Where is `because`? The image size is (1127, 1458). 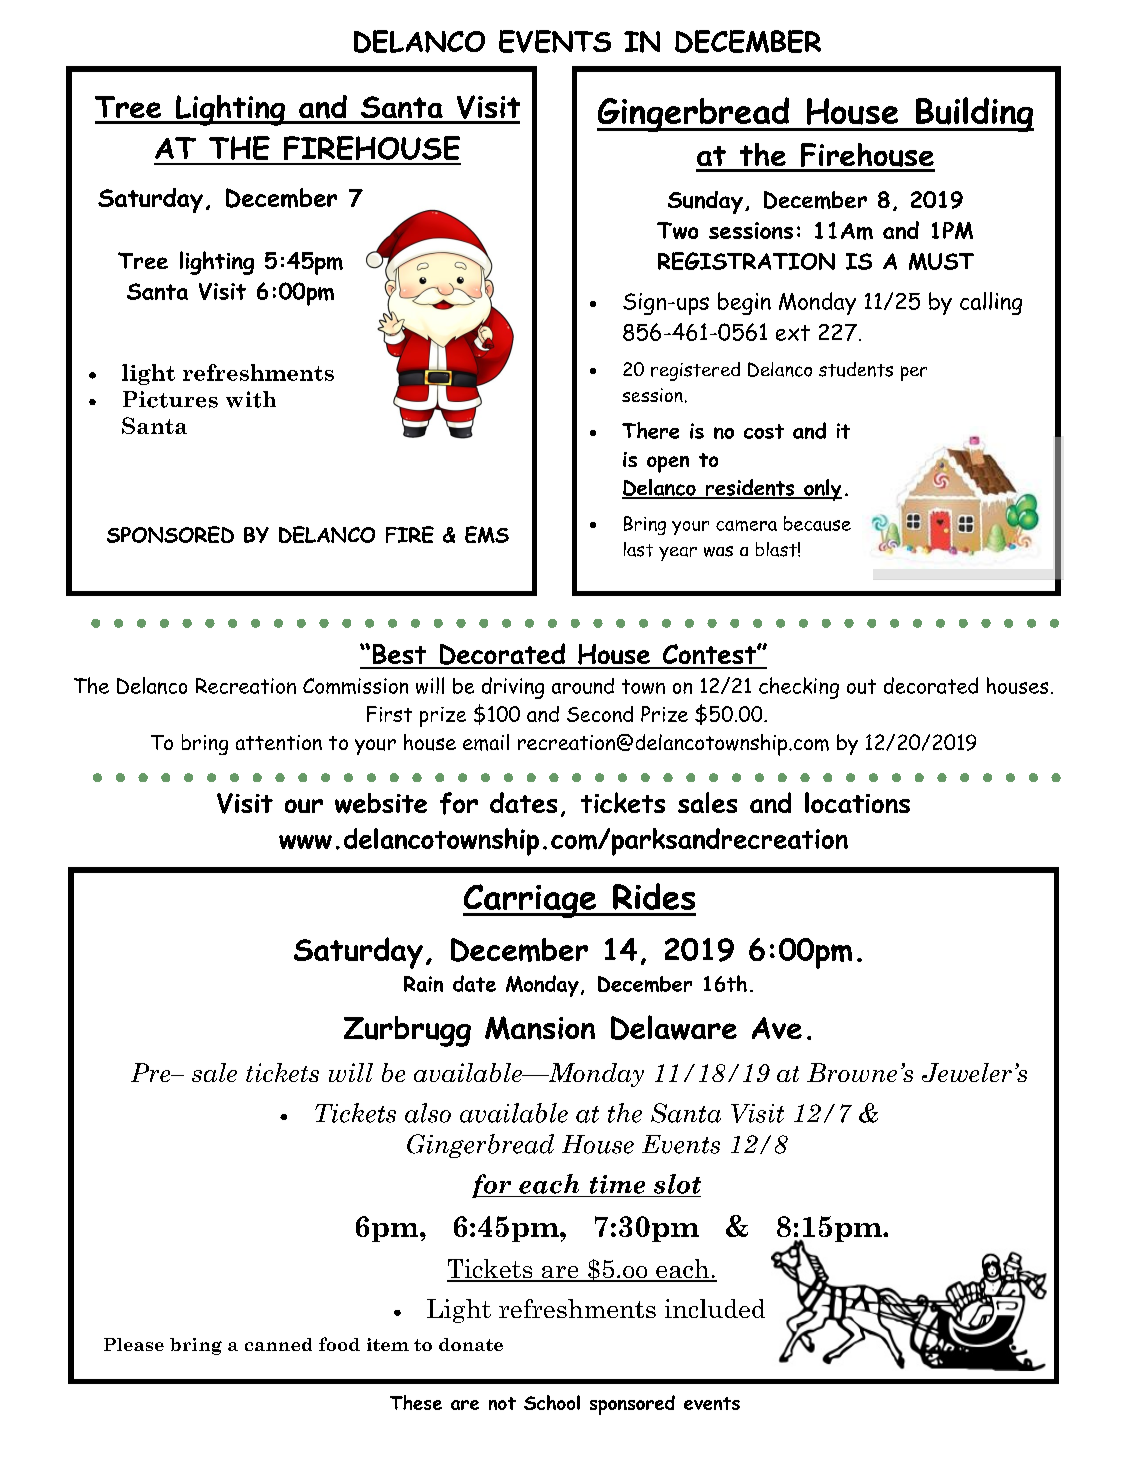
because is located at coordinates (817, 523).
